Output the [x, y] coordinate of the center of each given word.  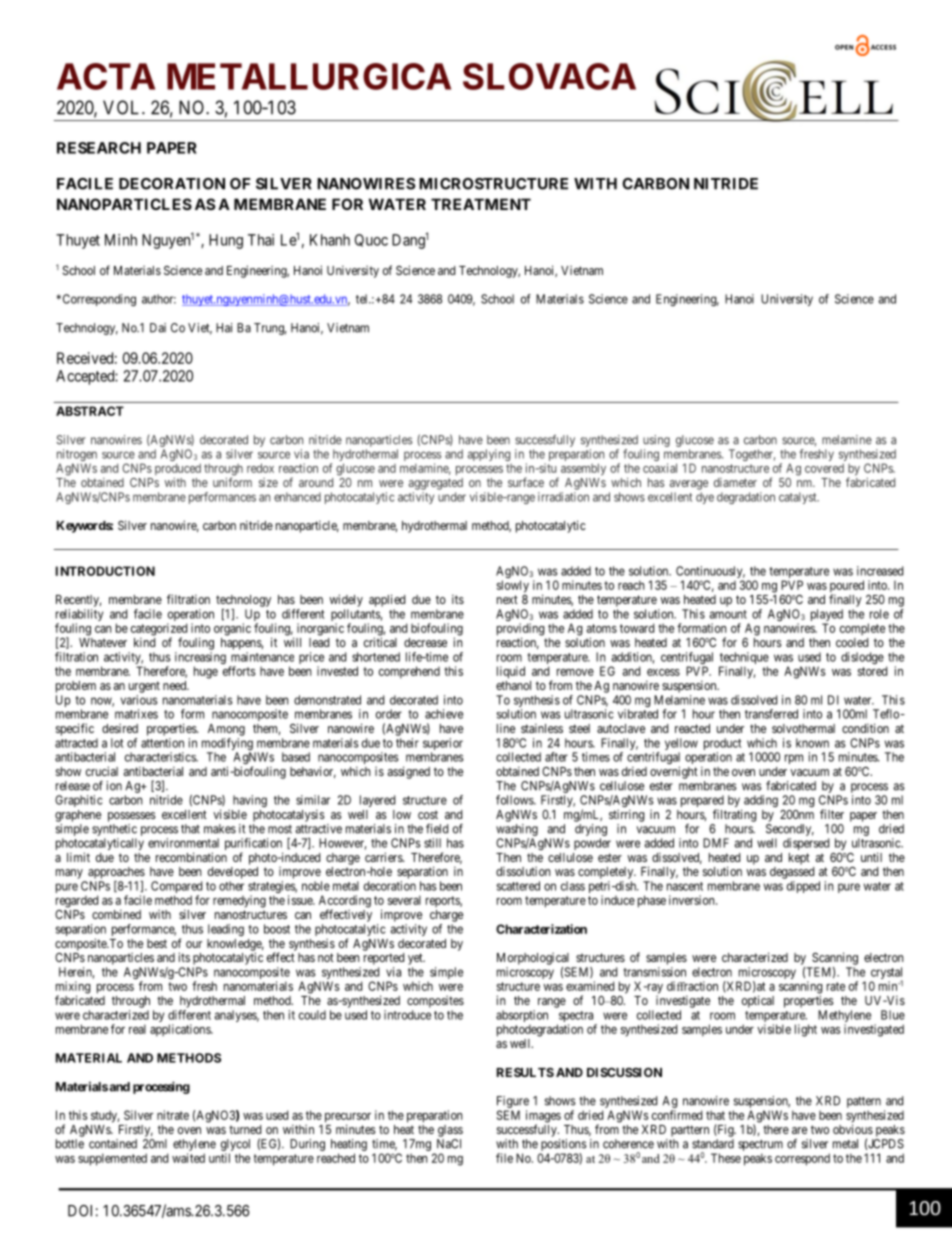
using [656, 441]
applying [489, 455]
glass [450, 1131]
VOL [123, 107]
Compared [176, 888]
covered [824, 468]
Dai [158, 328]
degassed [792, 873]
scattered [518, 886]
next [507, 599]
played [827, 616]
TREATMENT [481, 204]
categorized [159, 630]
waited [188, 1158]
